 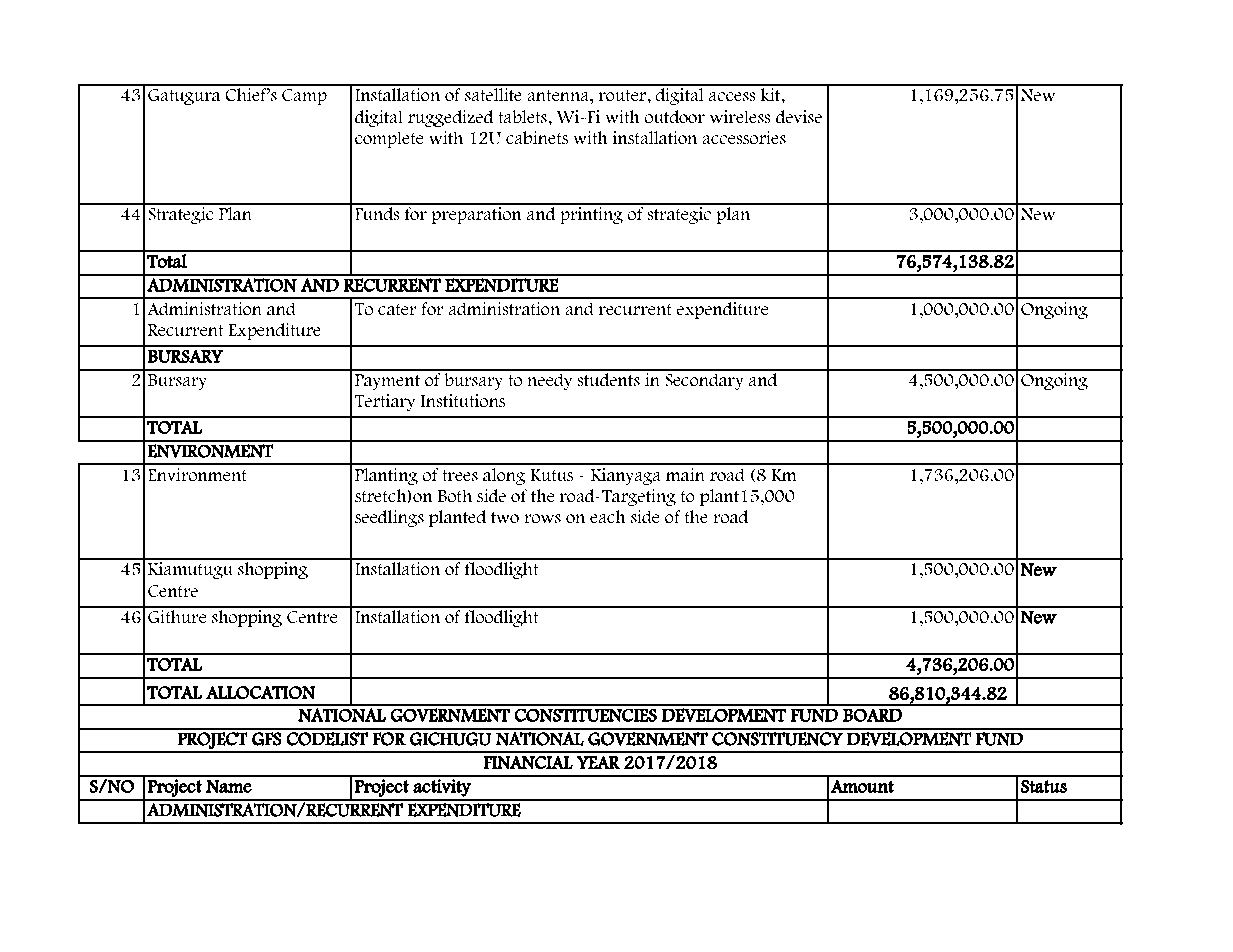 What do you see at coordinates (304, 97) in the document?
I see `Camp` at bounding box center [304, 97].
